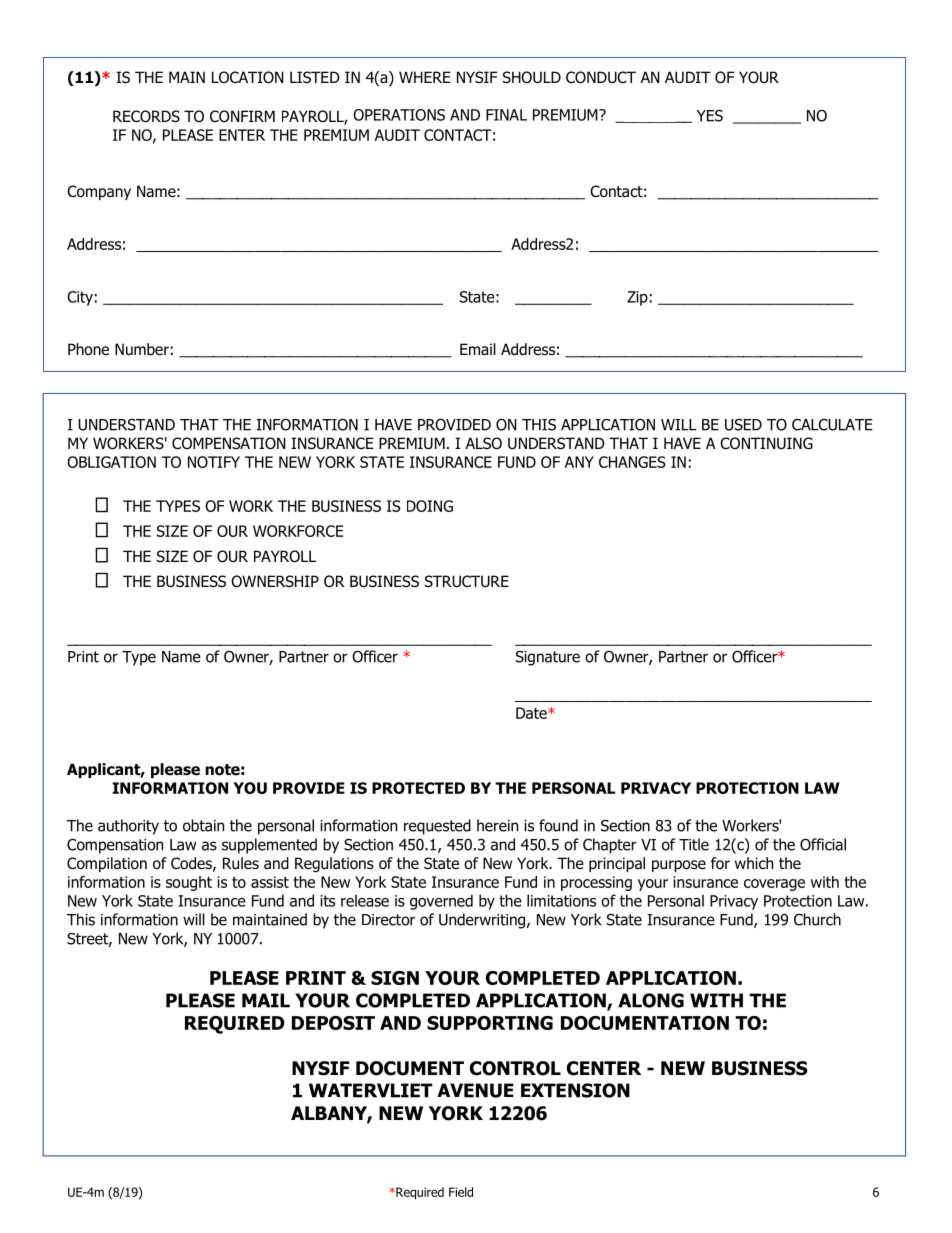 Image resolution: width=952 pixels, height=1233 pixels. What do you see at coordinates (461, 1192) in the page?
I see `Field` at bounding box center [461, 1192].
